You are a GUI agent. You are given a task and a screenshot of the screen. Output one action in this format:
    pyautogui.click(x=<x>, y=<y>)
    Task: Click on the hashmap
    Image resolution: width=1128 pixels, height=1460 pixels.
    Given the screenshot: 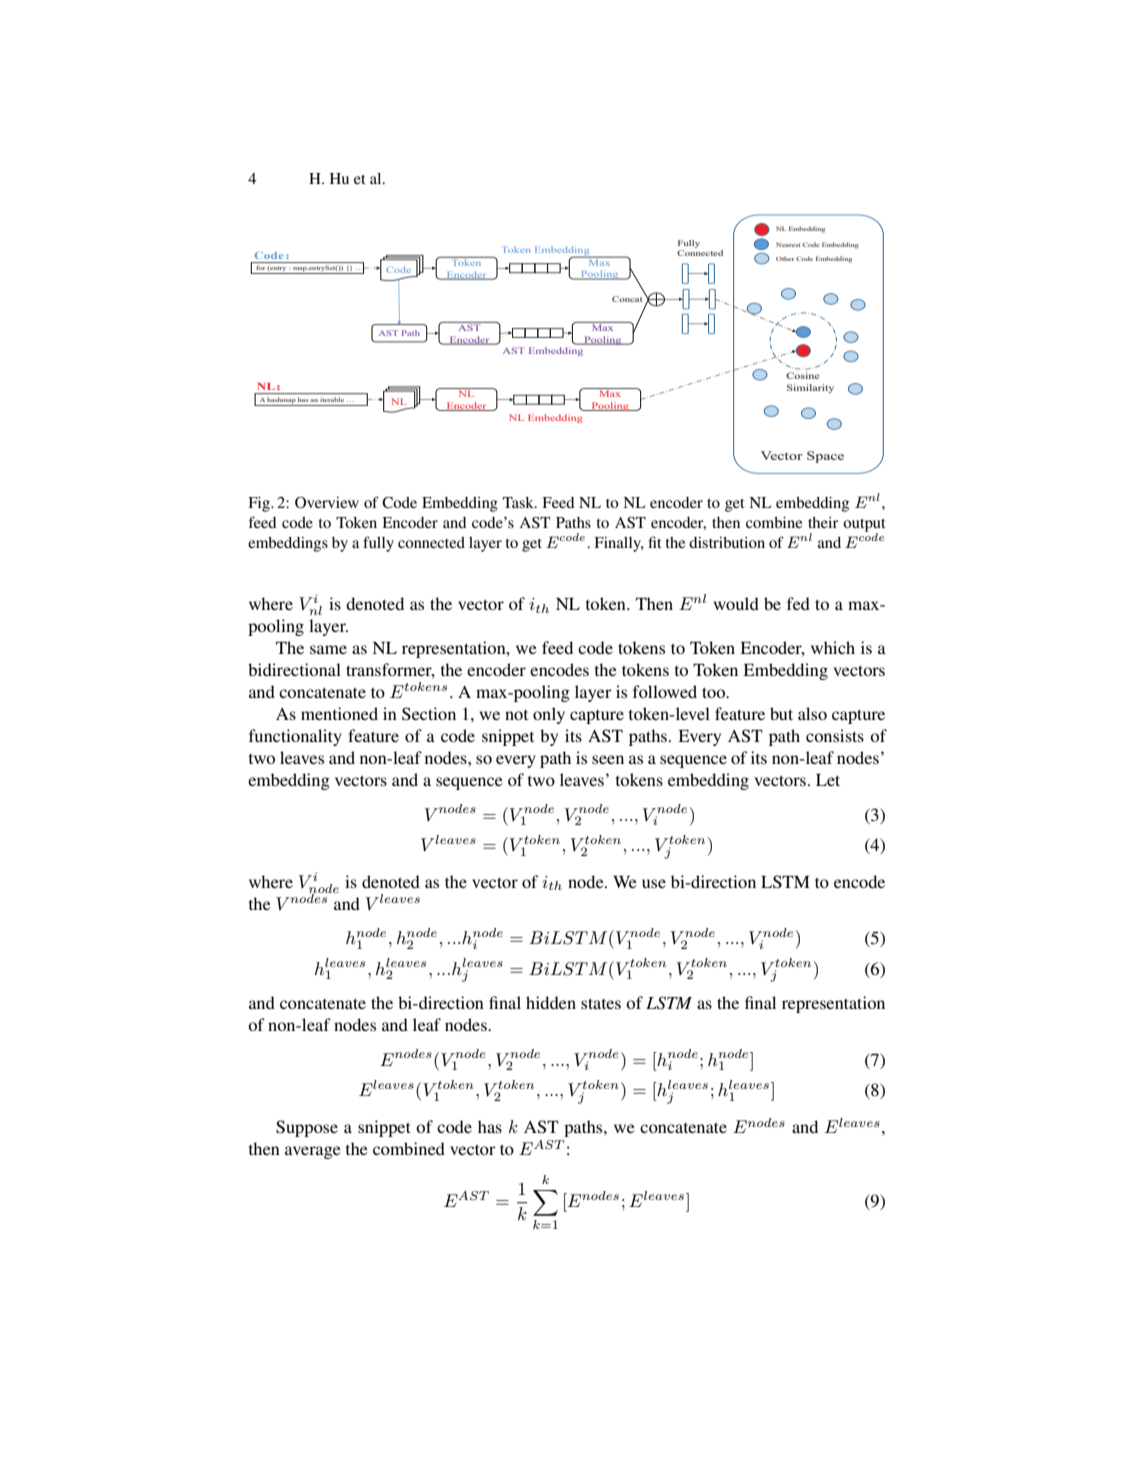 What is the action you would take?
    pyautogui.click(x=281, y=401)
